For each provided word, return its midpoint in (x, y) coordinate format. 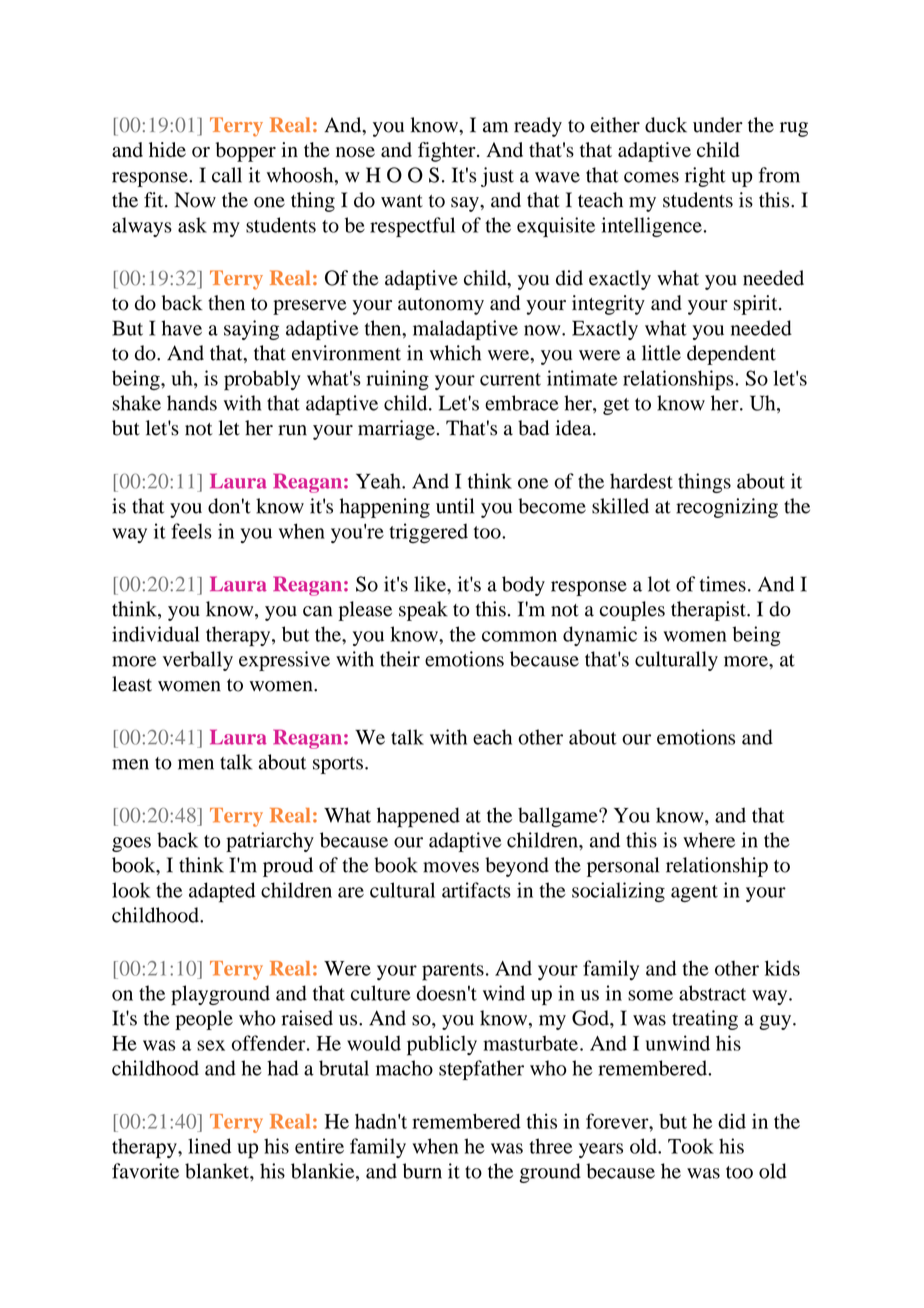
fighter (448, 152)
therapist (709, 611)
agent (694, 893)
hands (192, 403)
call (227, 175)
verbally (198, 661)
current (510, 379)
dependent (731, 355)
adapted (222, 892)
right (705, 177)
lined (209, 1146)
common (519, 636)
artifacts (476, 890)
